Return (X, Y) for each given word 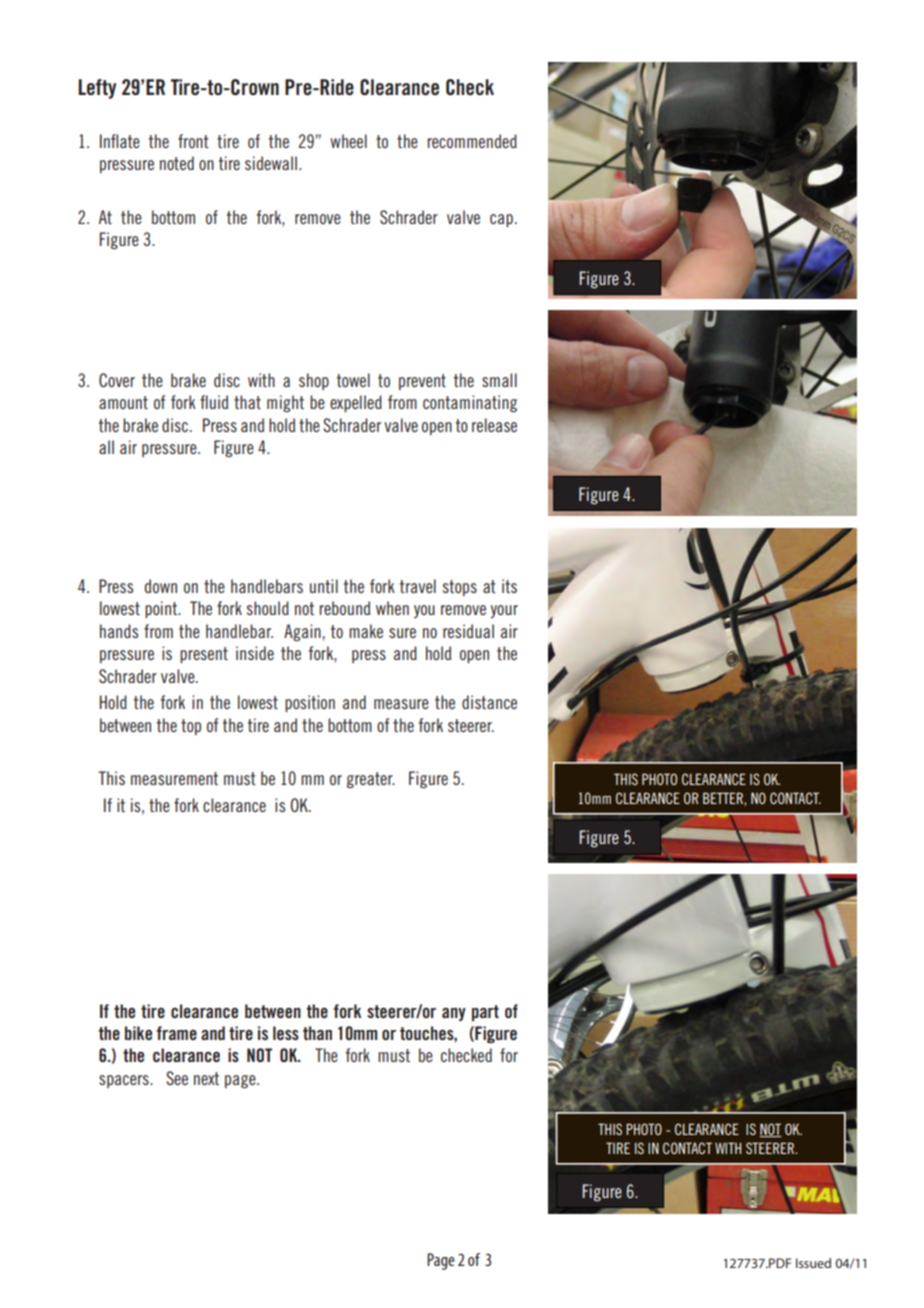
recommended (472, 141)
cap (501, 220)
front (193, 141)
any (454, 1014)
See (177, 1078)
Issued (813, 1263)
